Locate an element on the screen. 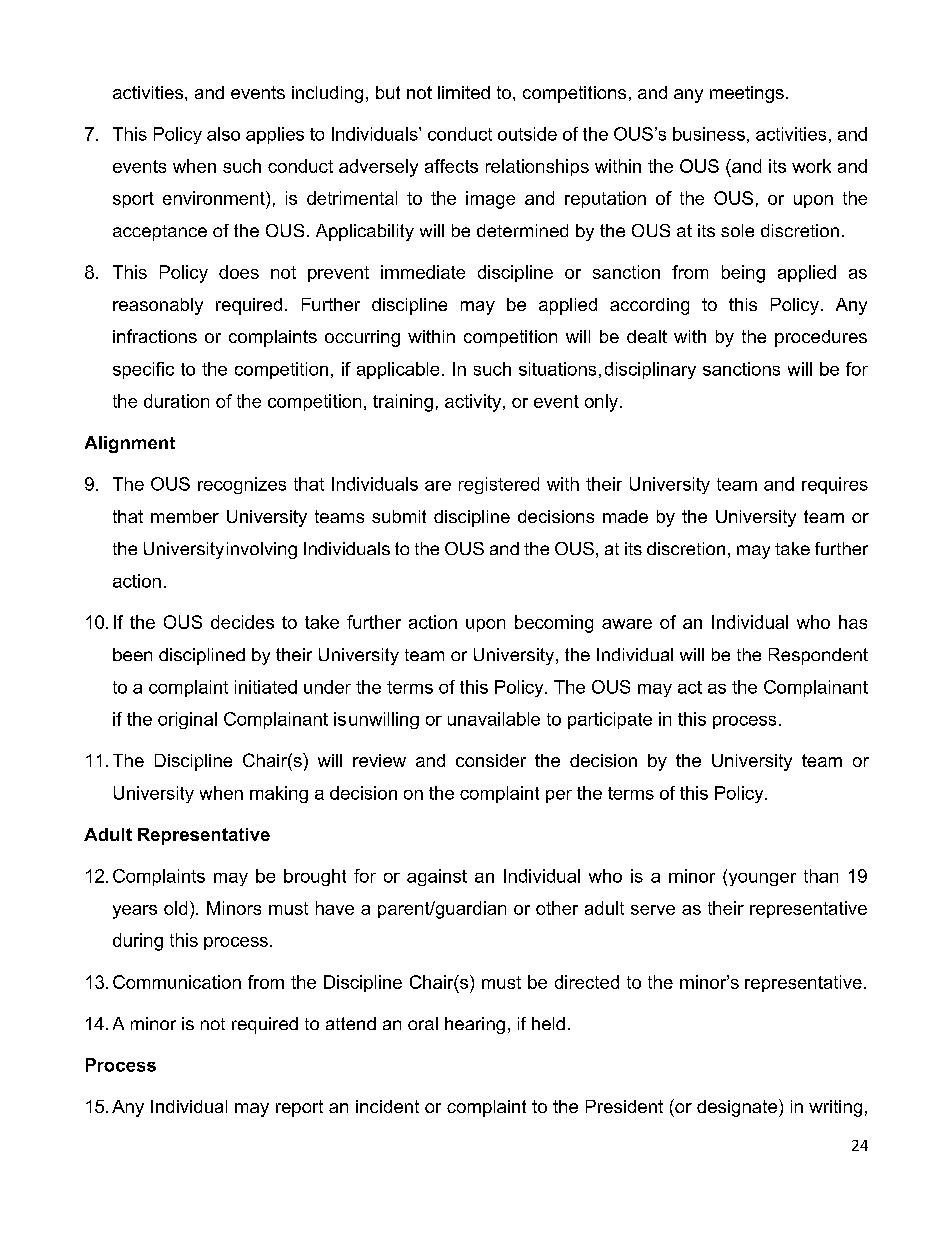  report is located at coordinates (299, 1108).
